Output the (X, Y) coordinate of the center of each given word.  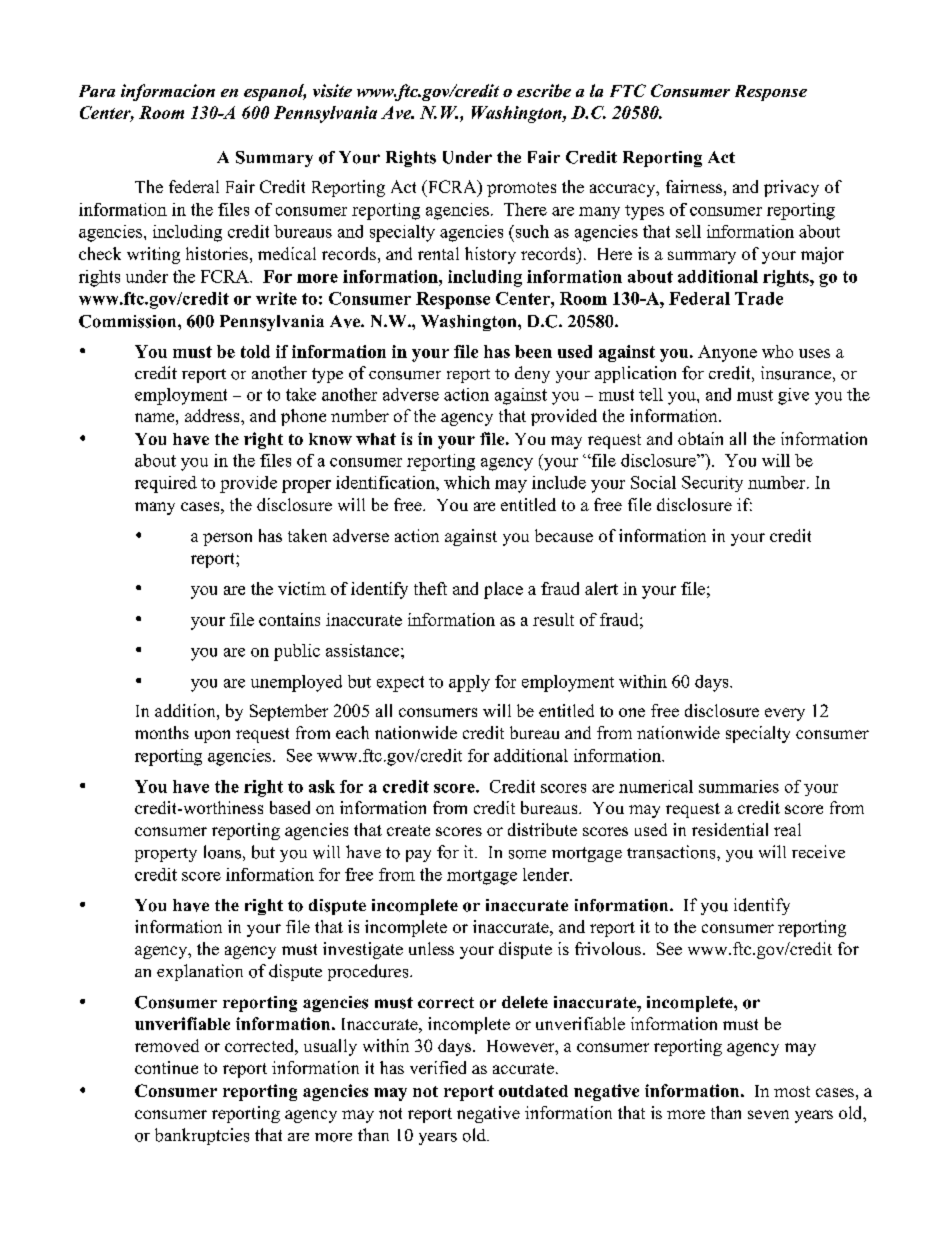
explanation (200, 972)
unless (431, 948)
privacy (791, 188)
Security (712, 484)
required (166, 484)
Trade (759, 298)
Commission (129, 321)
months (162, 732)
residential (730, 829)
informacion (168, 92)
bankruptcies (202, 1136)
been (533, 351)
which (467, 482)
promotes (521, 189)
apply (469, 683)
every (785, 714)
